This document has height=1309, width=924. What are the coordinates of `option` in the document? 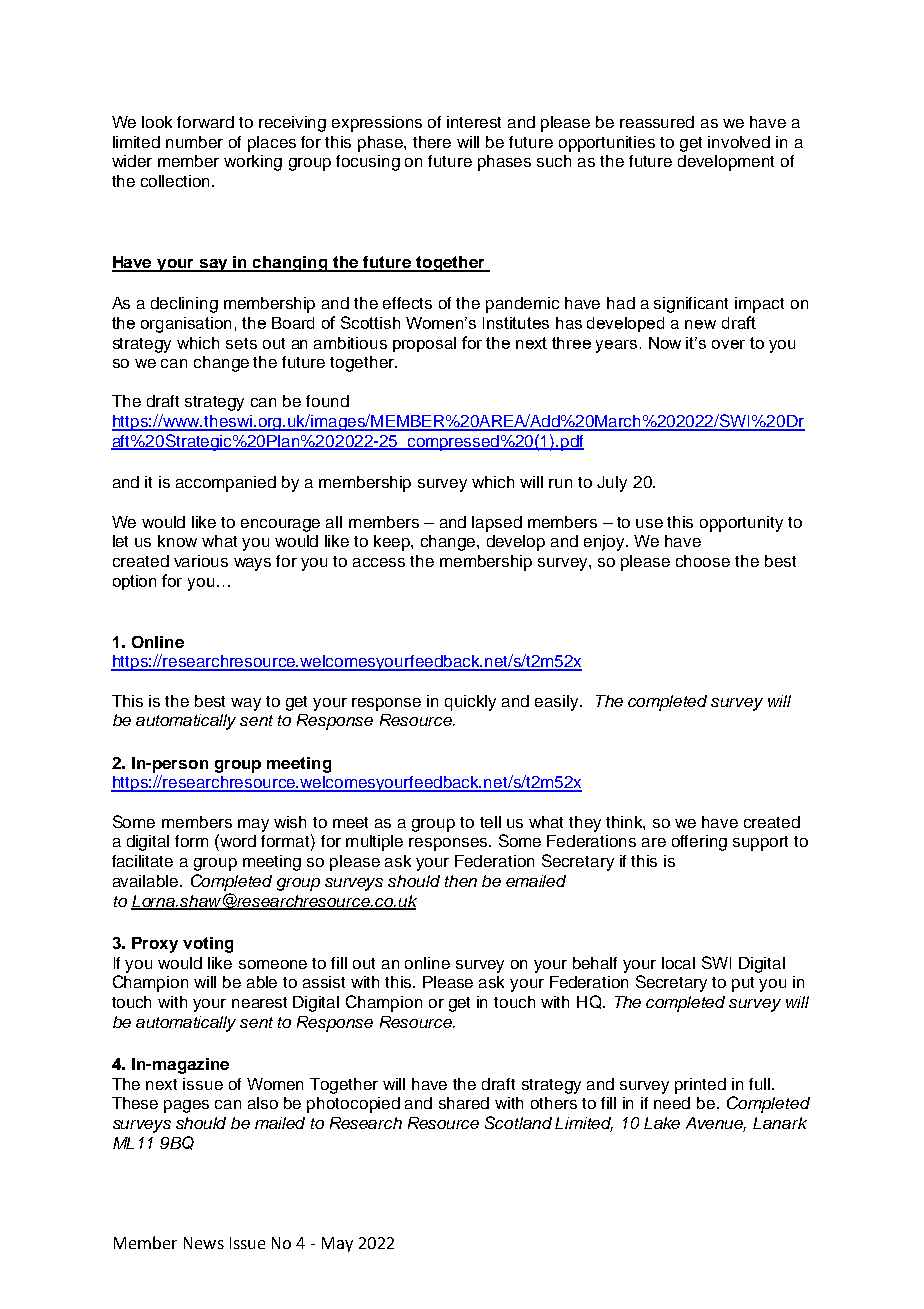 It's located at (134, 582).
